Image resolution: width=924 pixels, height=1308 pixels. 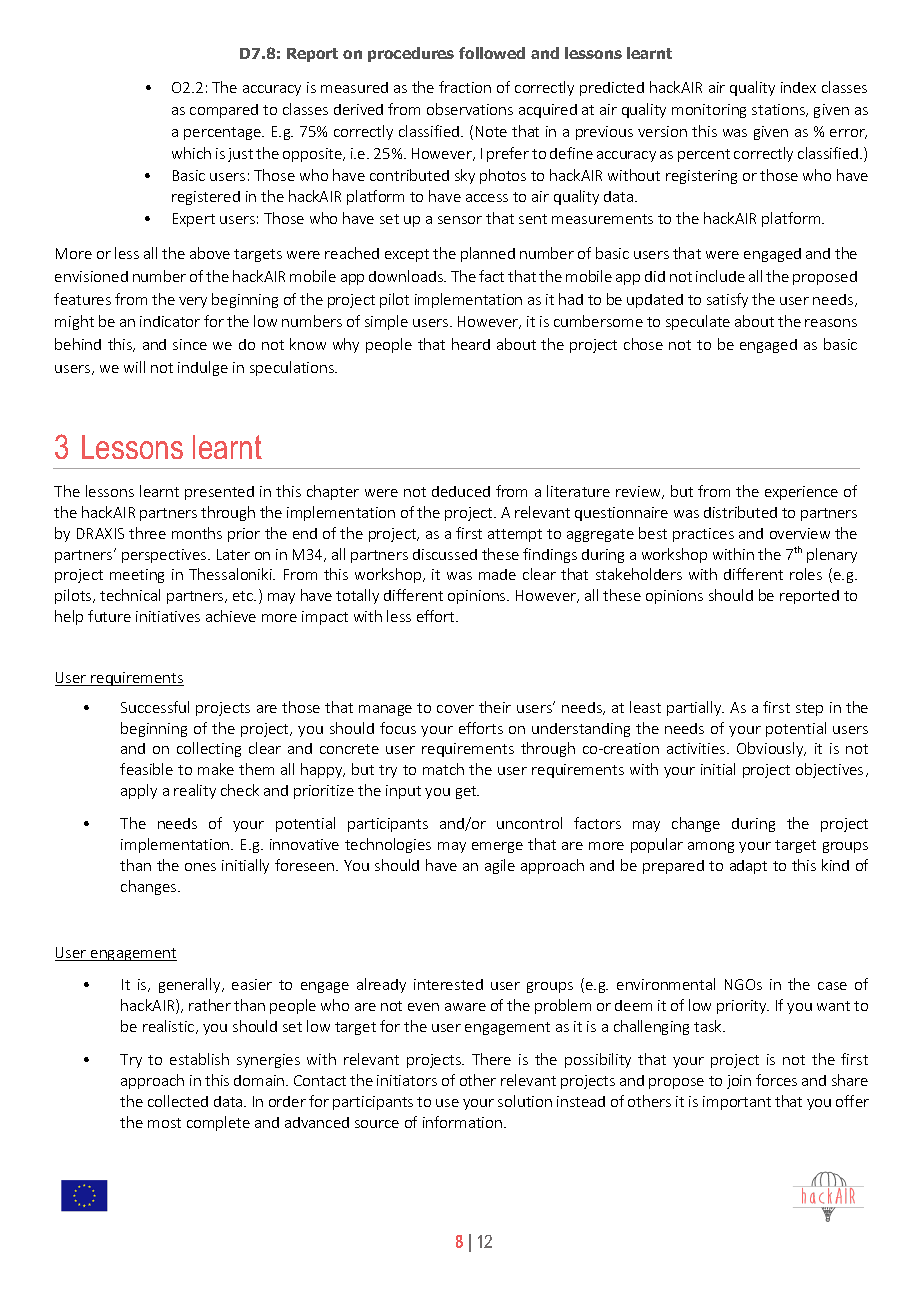 What do you see at coordinates (739, 1082) in the page?
I see `join` at bounding box center [739, 1082].
